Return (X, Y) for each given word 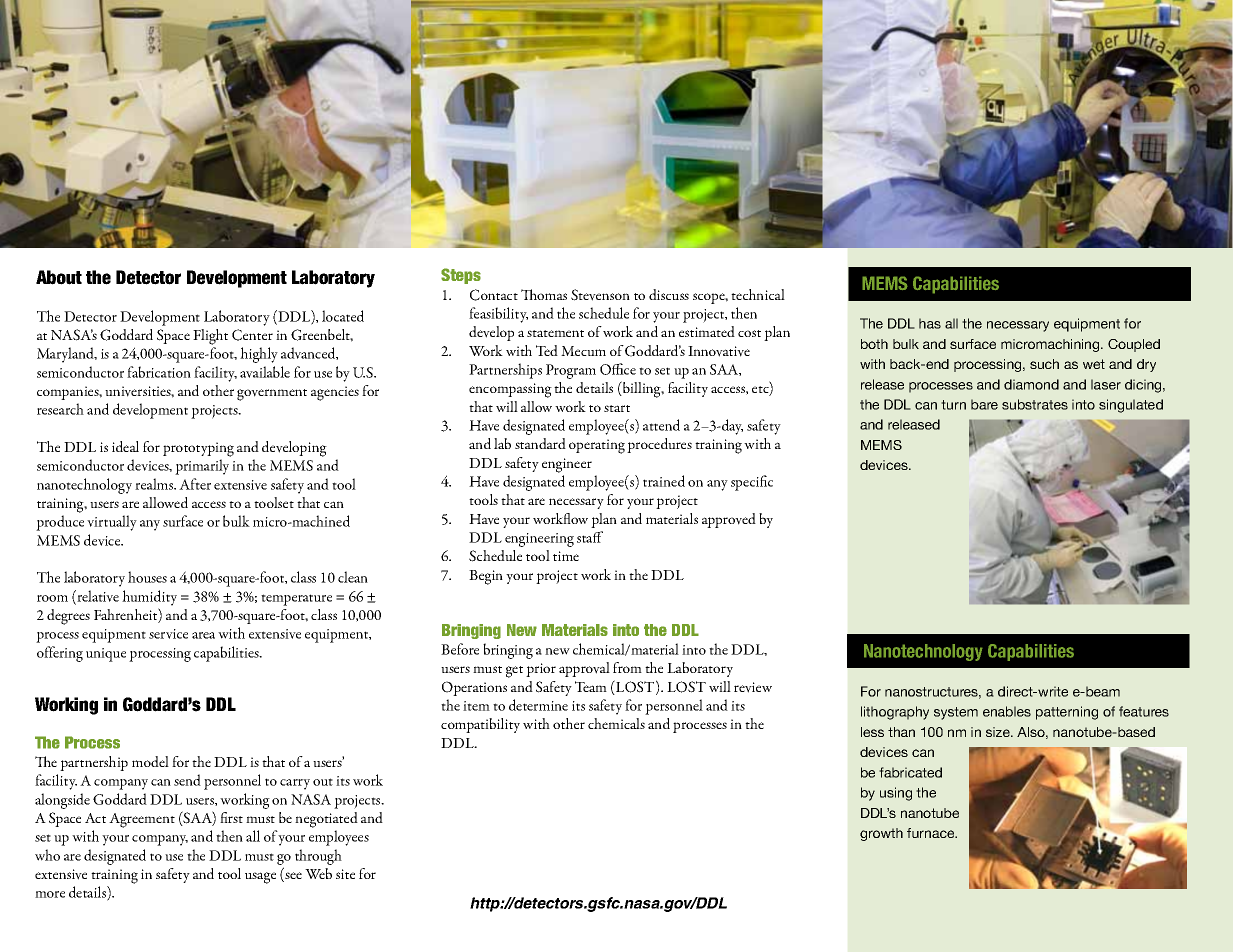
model (150, 761)
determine (538, 705)
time (566, 556)
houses (147, 577)
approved (729, 520)
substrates (1035, 404)
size (999, 732)
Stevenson (600, 295)
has (930, 323)
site (345, 874)
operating (597, 446)
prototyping (198, 449)
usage (260, 878)
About (59, 277)
